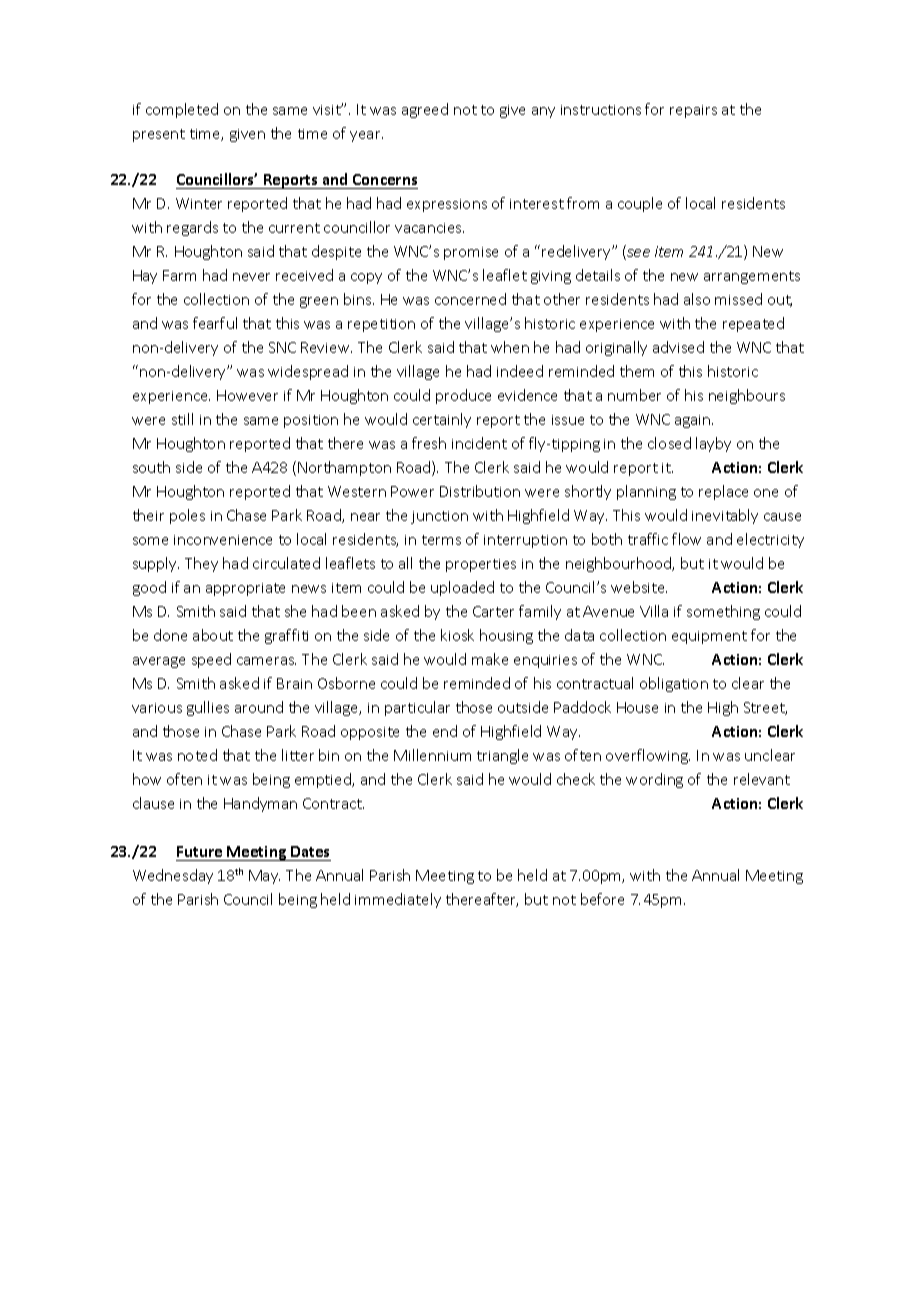  What do you see at coordinates (725, 516) in the image?
I see `inevitably` at bounding box center [725, 516].
